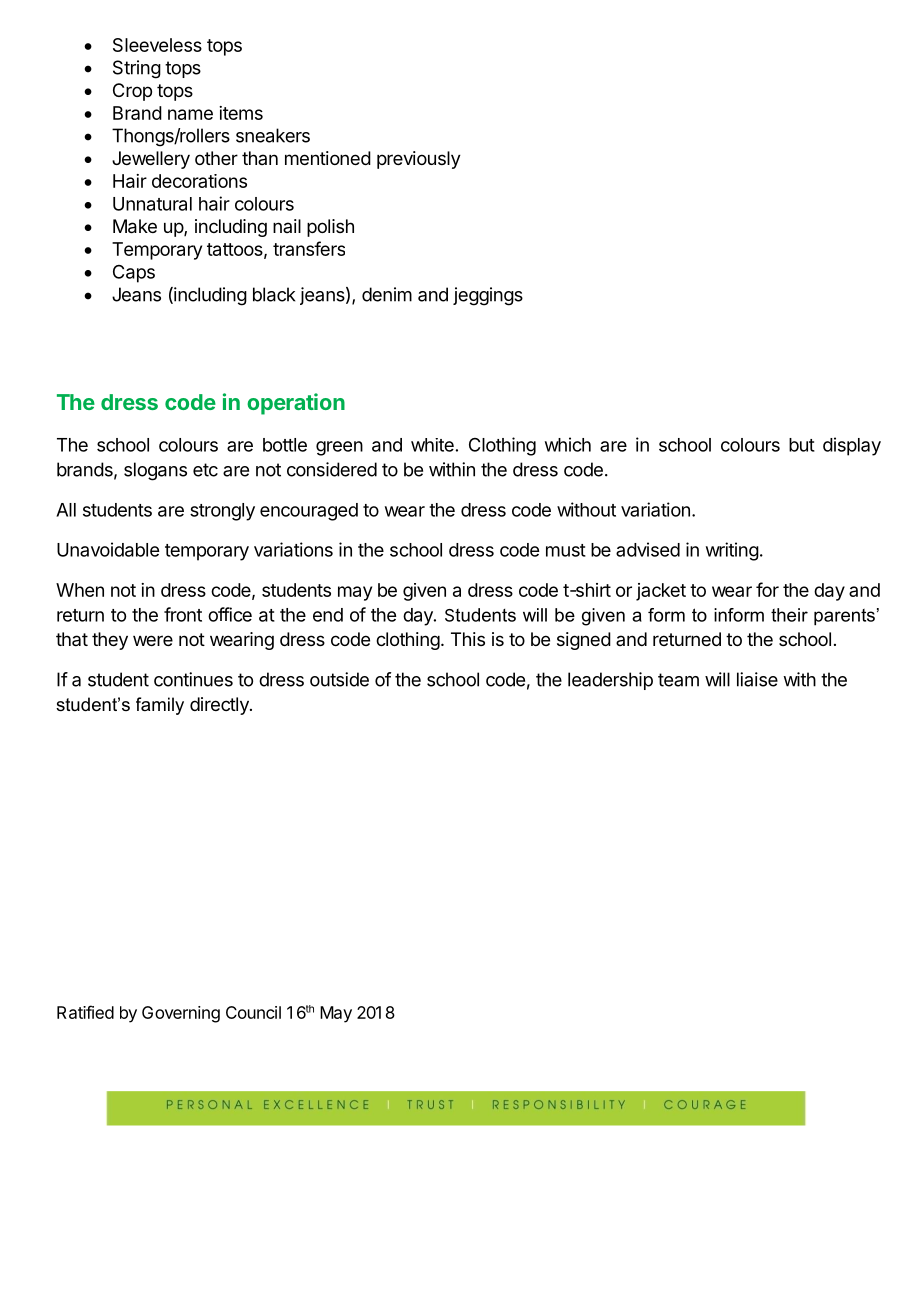 The height and width of the document is (1308, 924). What do you see at coordinates (757, 679) in the document?
I see `liaise` at bounding box center [757, 679].
